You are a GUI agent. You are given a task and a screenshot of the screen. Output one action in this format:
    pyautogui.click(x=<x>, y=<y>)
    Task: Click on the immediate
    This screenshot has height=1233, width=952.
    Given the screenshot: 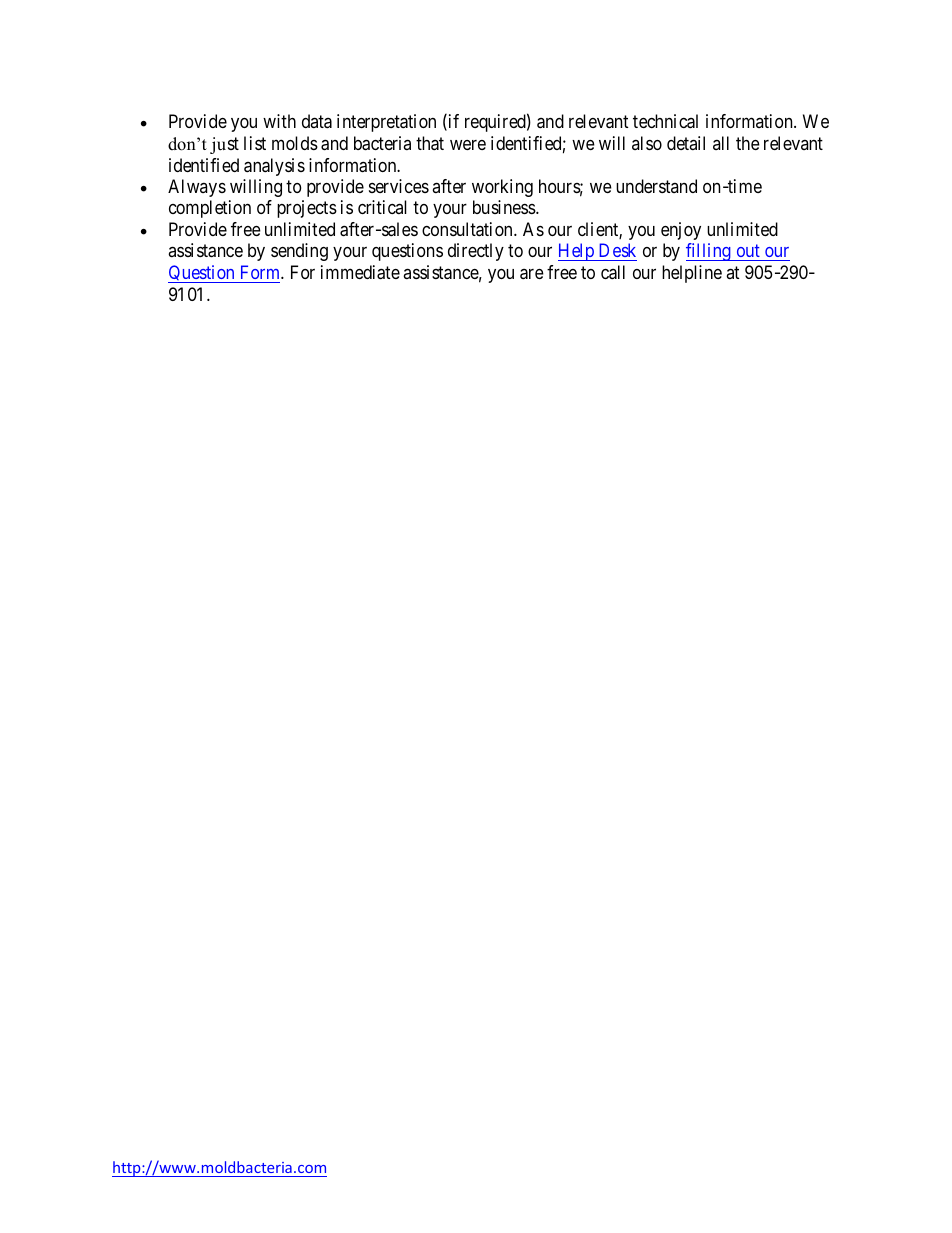 What is the action you would take?
    pyautogui.click(x=360, y=272)
